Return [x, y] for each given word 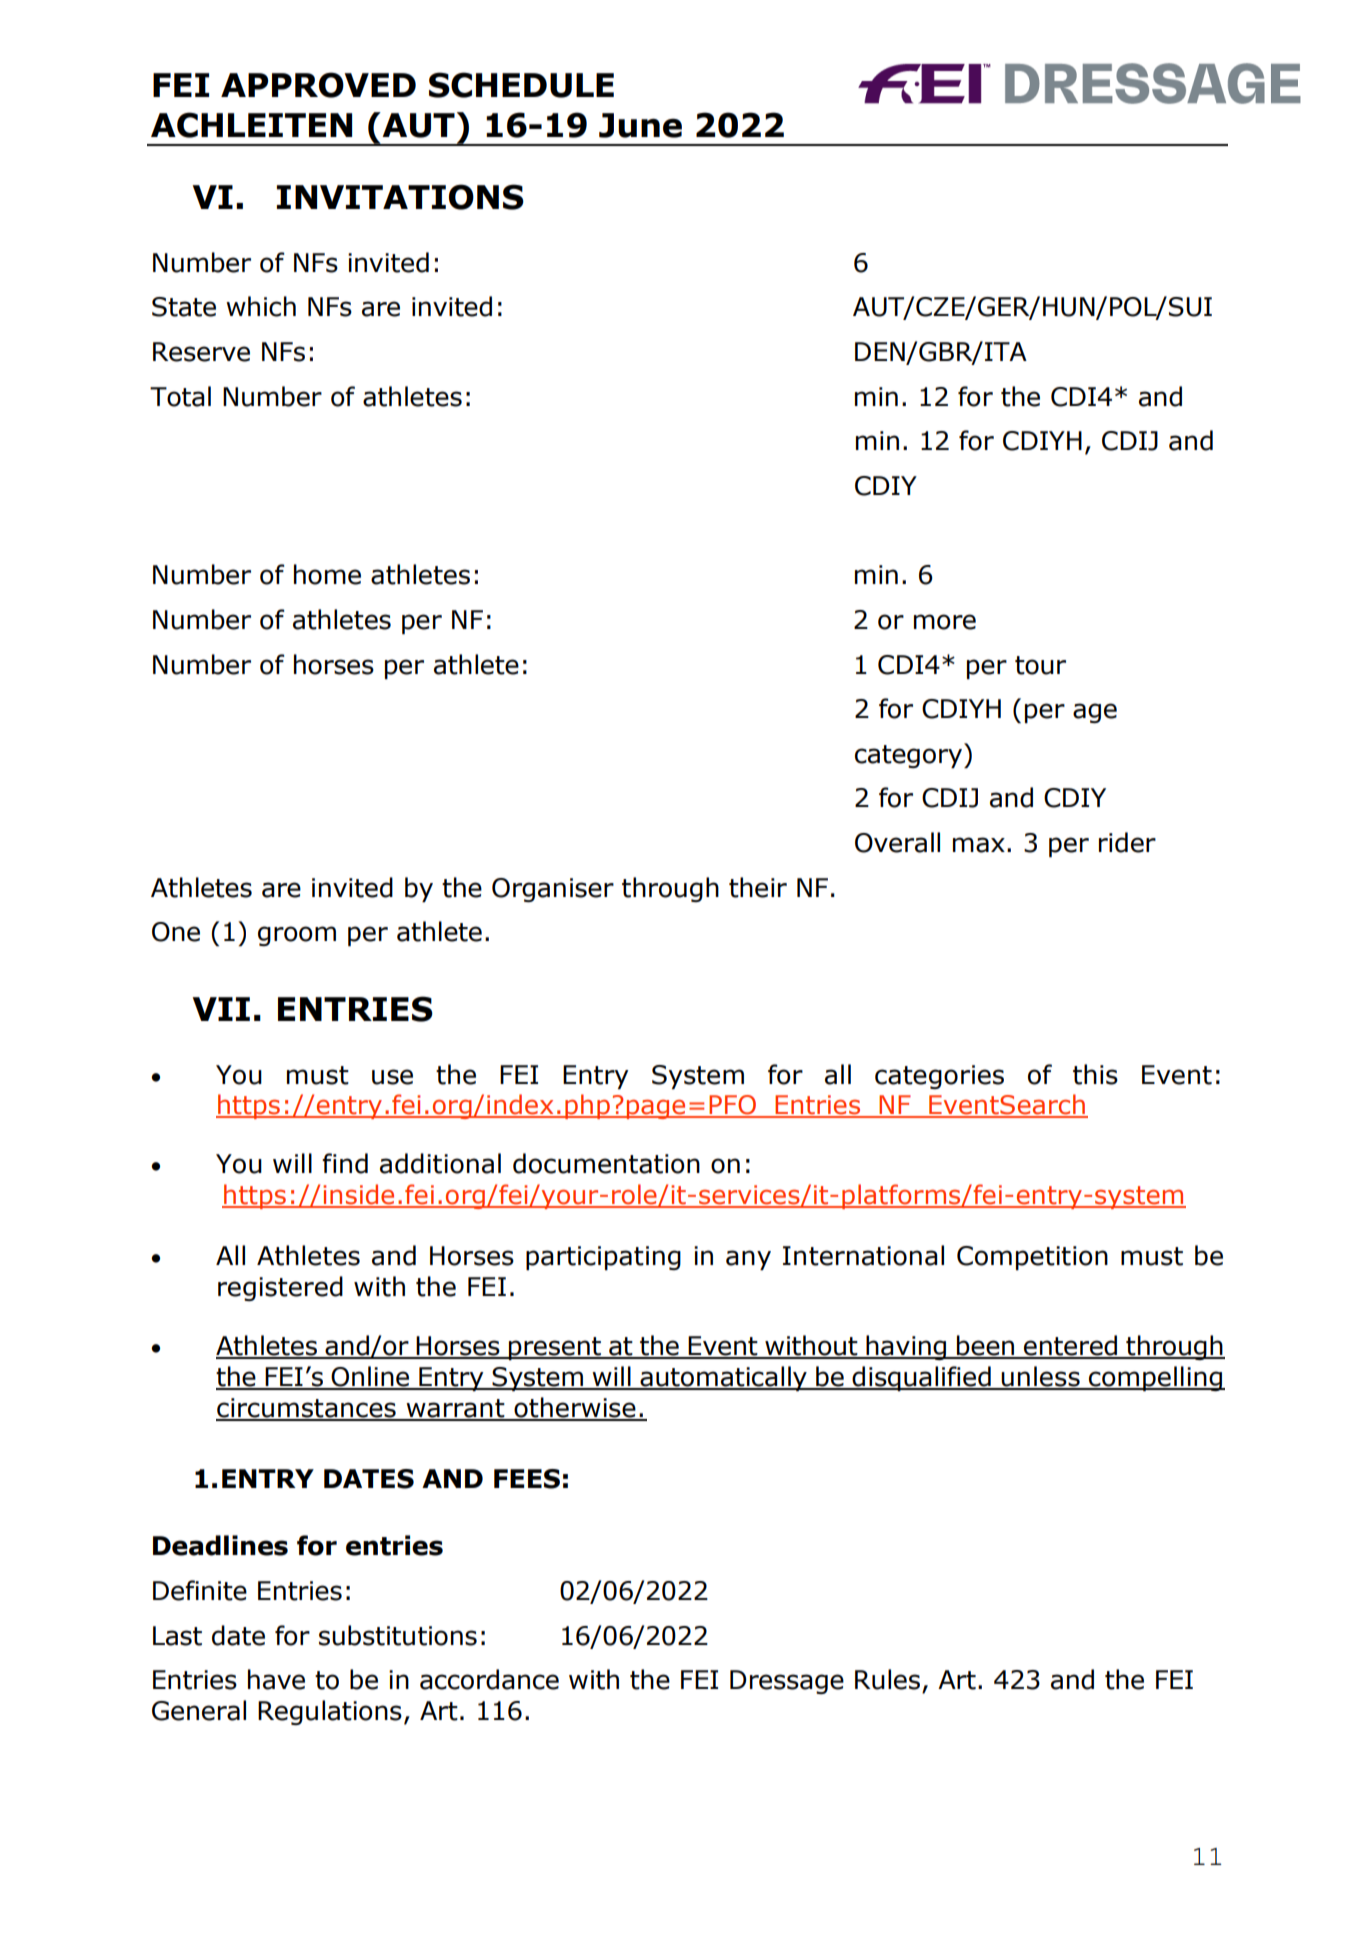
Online [371, 1377]
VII [221, 1009]
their [758, 887]
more [945, 622]
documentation [606, 1163]
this [1095, 1074]
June [640, 125]
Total [180, 396]
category [910, 755]
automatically [723, 1378]
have [276, 1679]
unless [1040, 1377]
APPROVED [318, 85]
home [327, 574]
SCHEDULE [521, 85]
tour [1040, 665]
